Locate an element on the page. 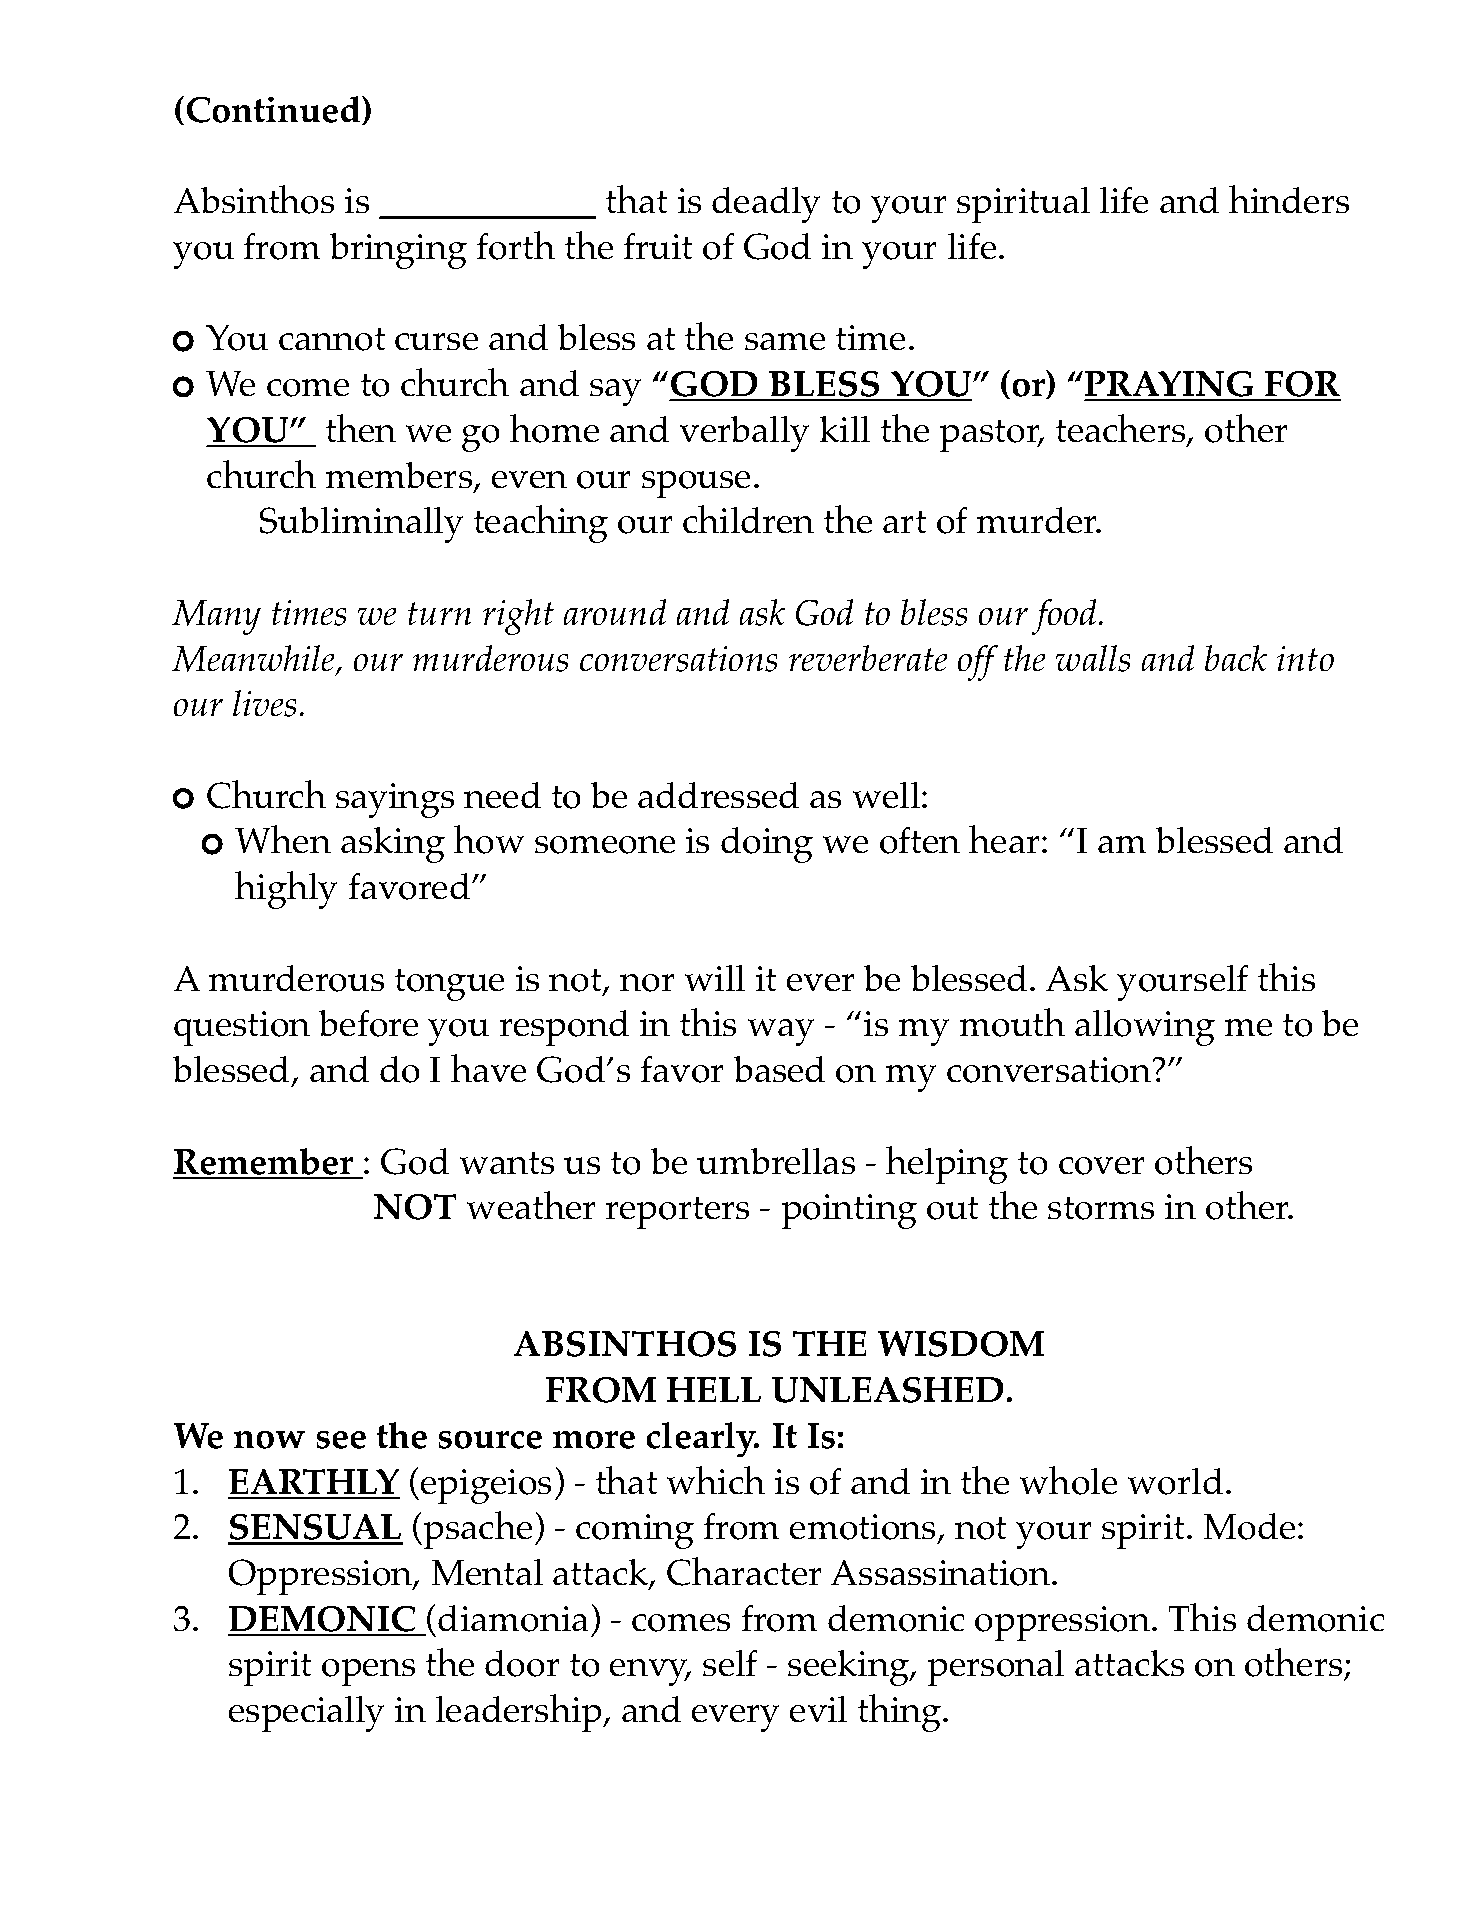 The image size is (1473, 1906). Meanwhile is located at coordinates (255, 659).
